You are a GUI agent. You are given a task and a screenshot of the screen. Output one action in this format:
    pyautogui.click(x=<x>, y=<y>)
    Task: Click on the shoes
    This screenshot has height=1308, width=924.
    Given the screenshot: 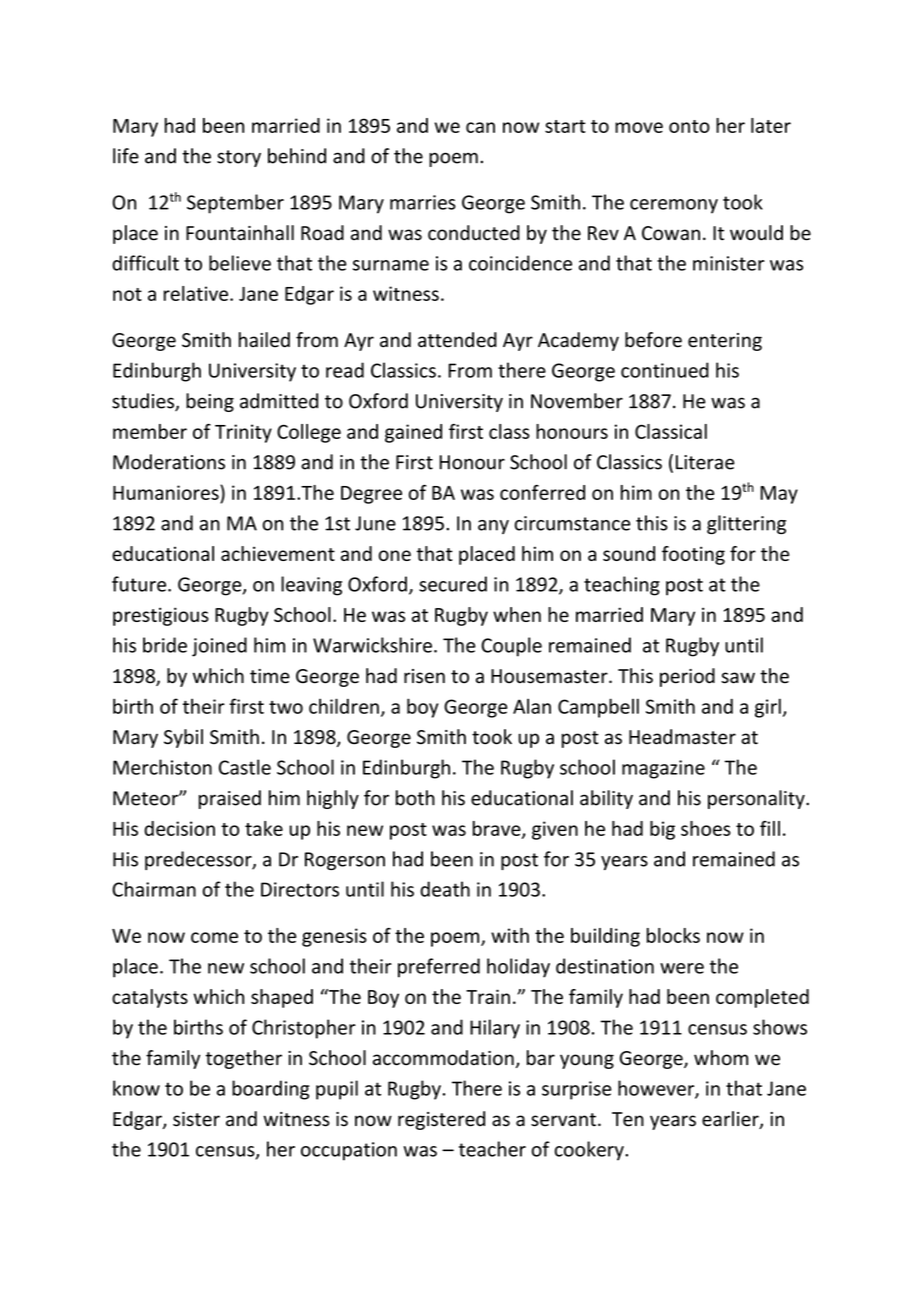 What is the action you would take?
    pyautogui.click(x=706, y=828)
